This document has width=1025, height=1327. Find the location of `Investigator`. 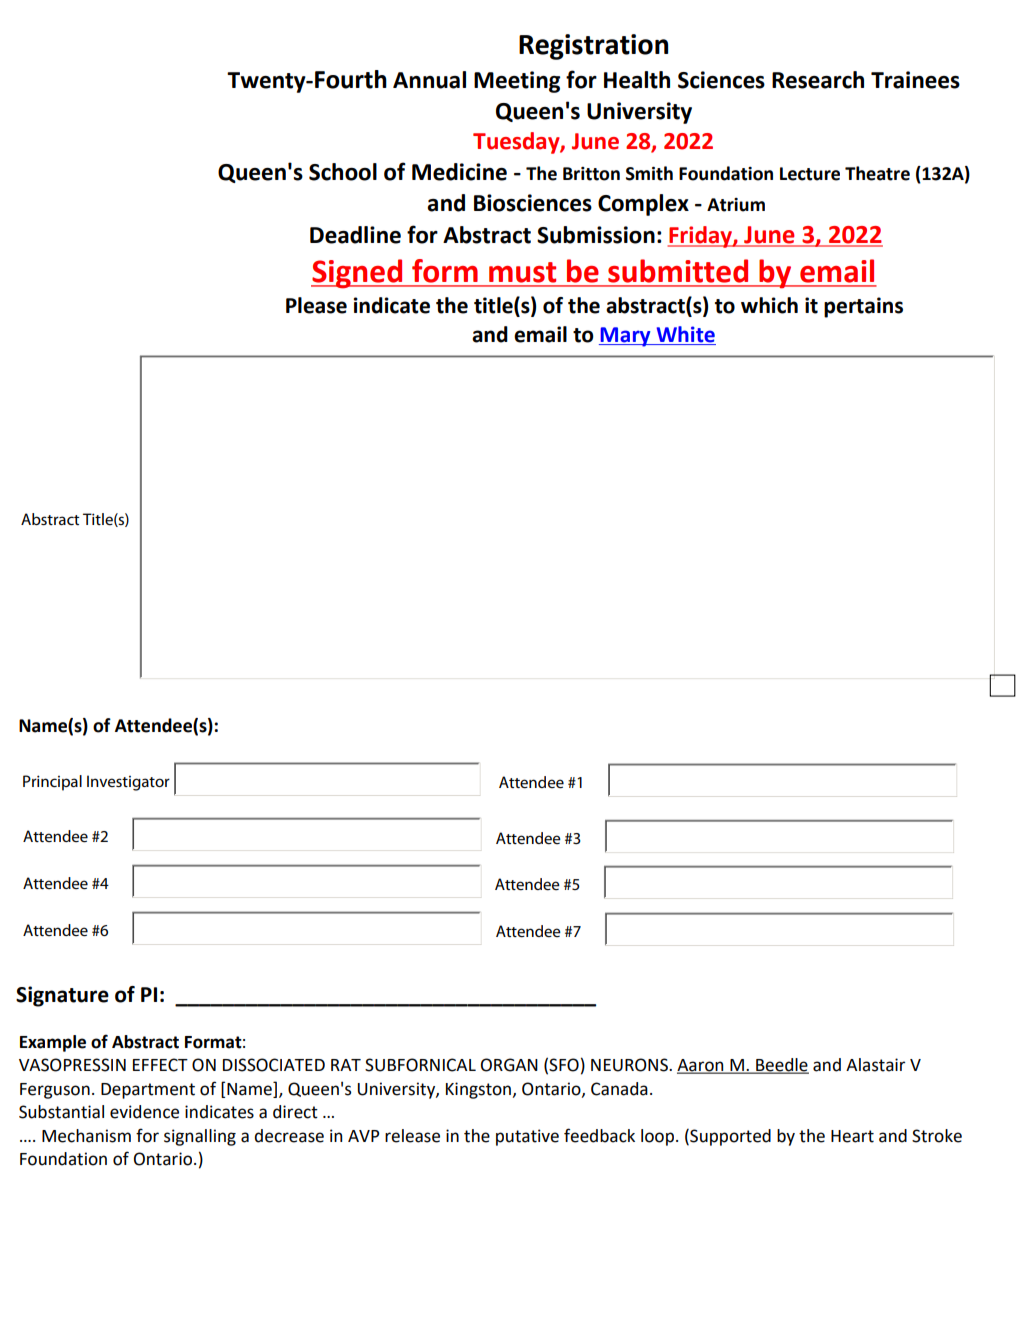

Investigator is located at coordinates (128, 783).
